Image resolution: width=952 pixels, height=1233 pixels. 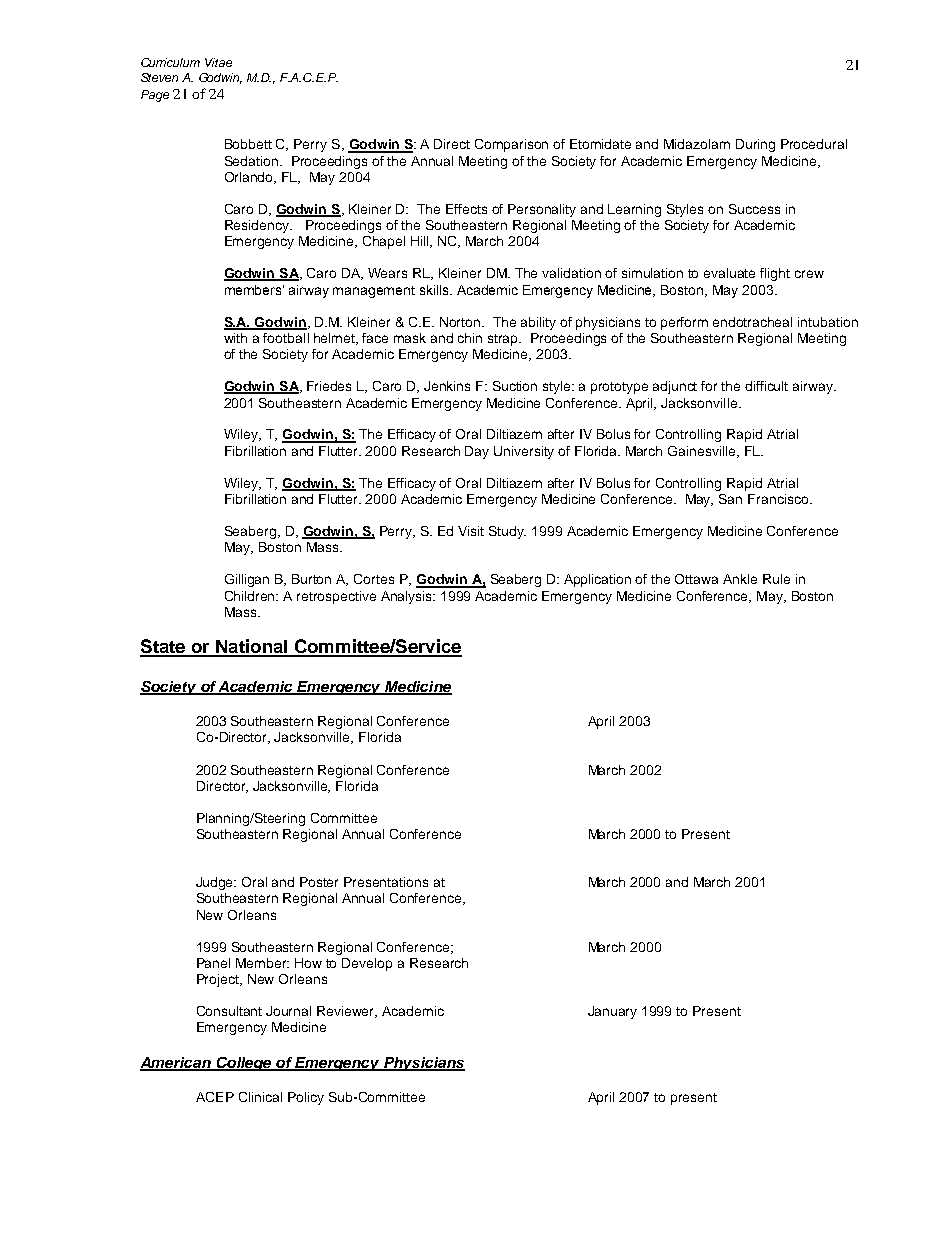 What do you see at coordinates (511, 145) in the page?
I see `Comparison` at bounding box center [511, 145].
